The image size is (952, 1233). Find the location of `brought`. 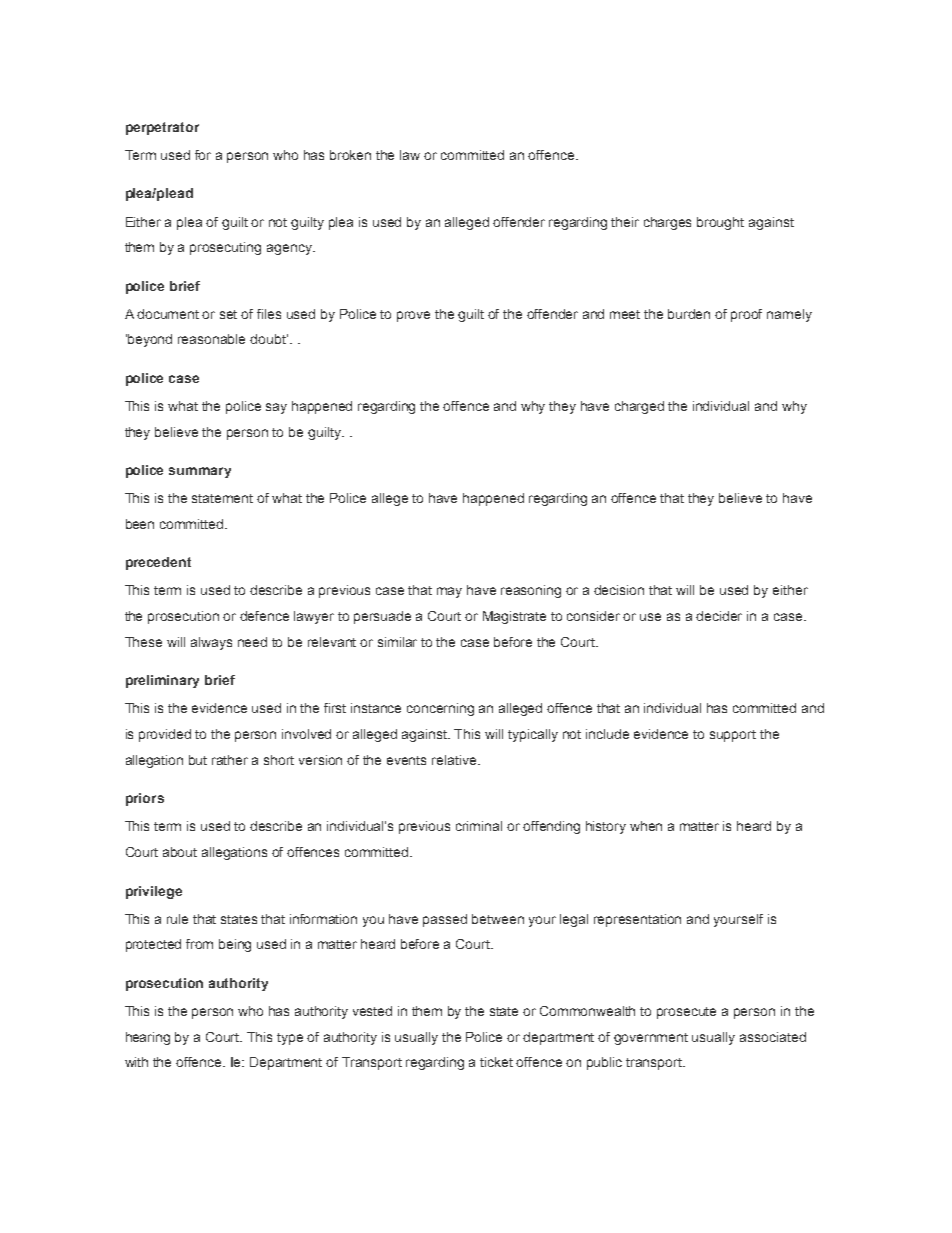

brought is located at coordinates (720, 223).
